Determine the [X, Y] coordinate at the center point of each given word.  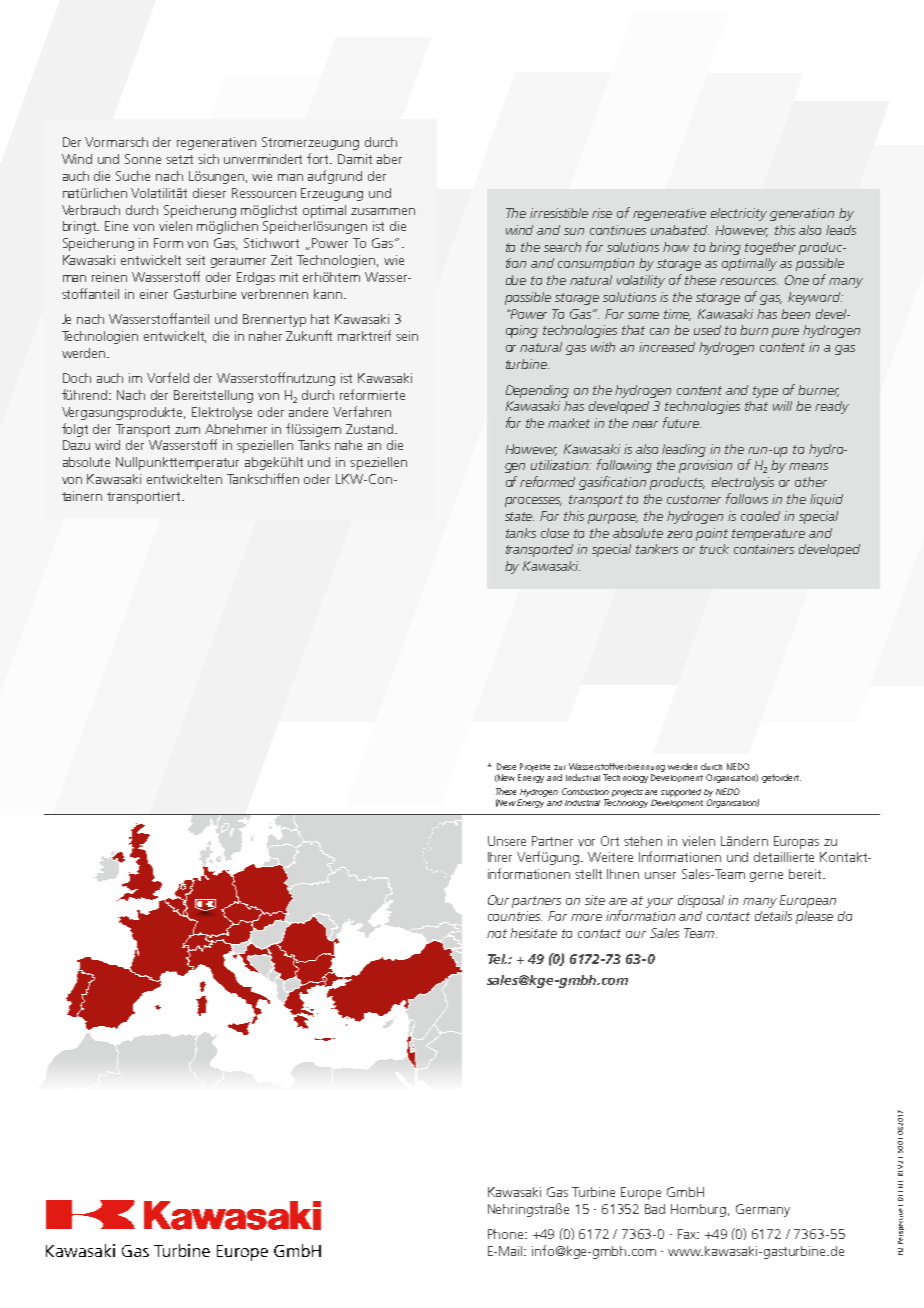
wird [107, 445]
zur [560, 767]
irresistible [559, 213]
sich [208, 159]
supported [681, 793]
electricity [739, 214]
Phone [507, 1234]
